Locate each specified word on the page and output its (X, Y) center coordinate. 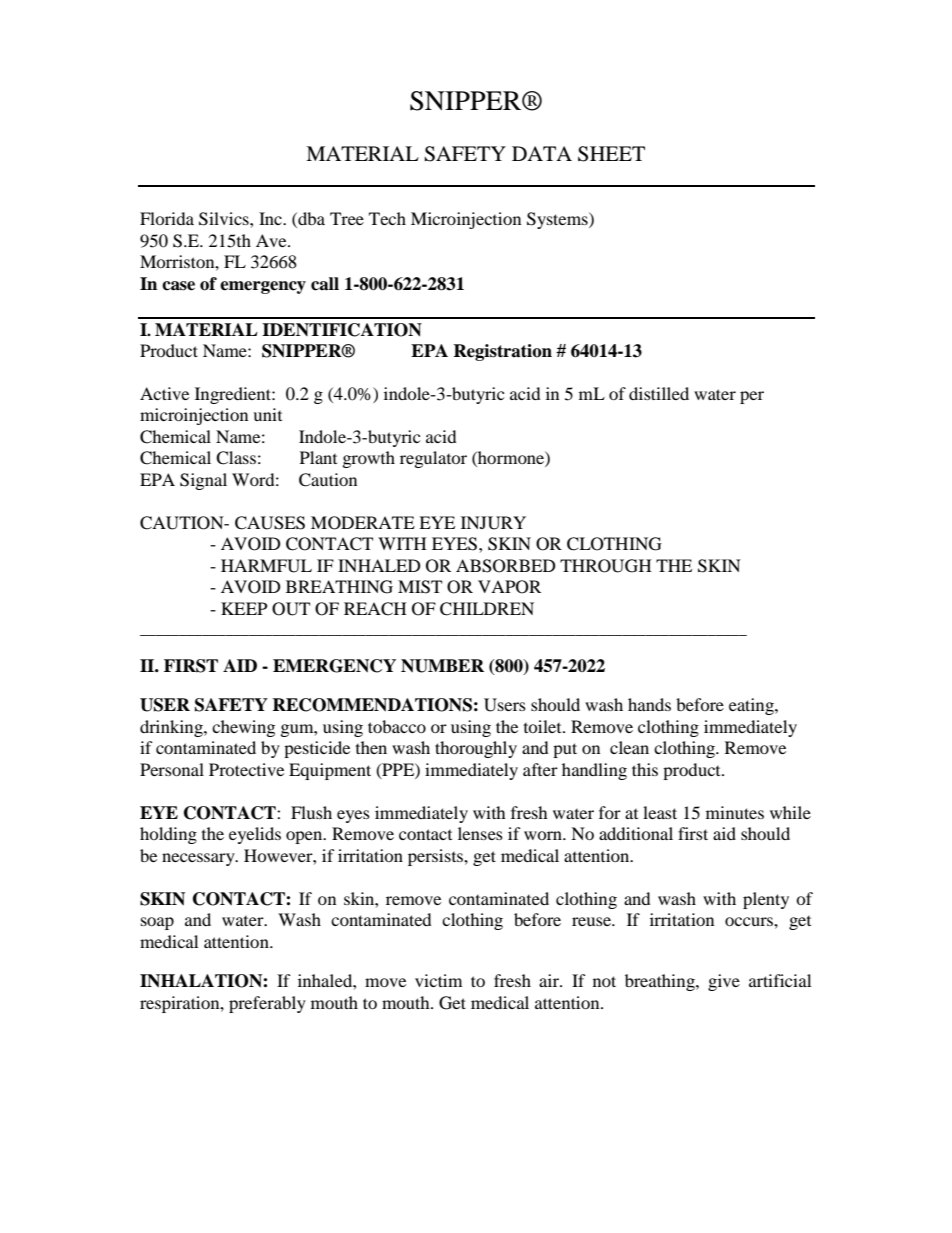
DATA (542, 153)
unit (267, 414)
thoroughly (476, 749)
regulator (433, 459)
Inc (271, 218)
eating (752, 706)
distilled (659, 393)
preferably (267, 1004)
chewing (243, 728)
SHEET (611, 154)
